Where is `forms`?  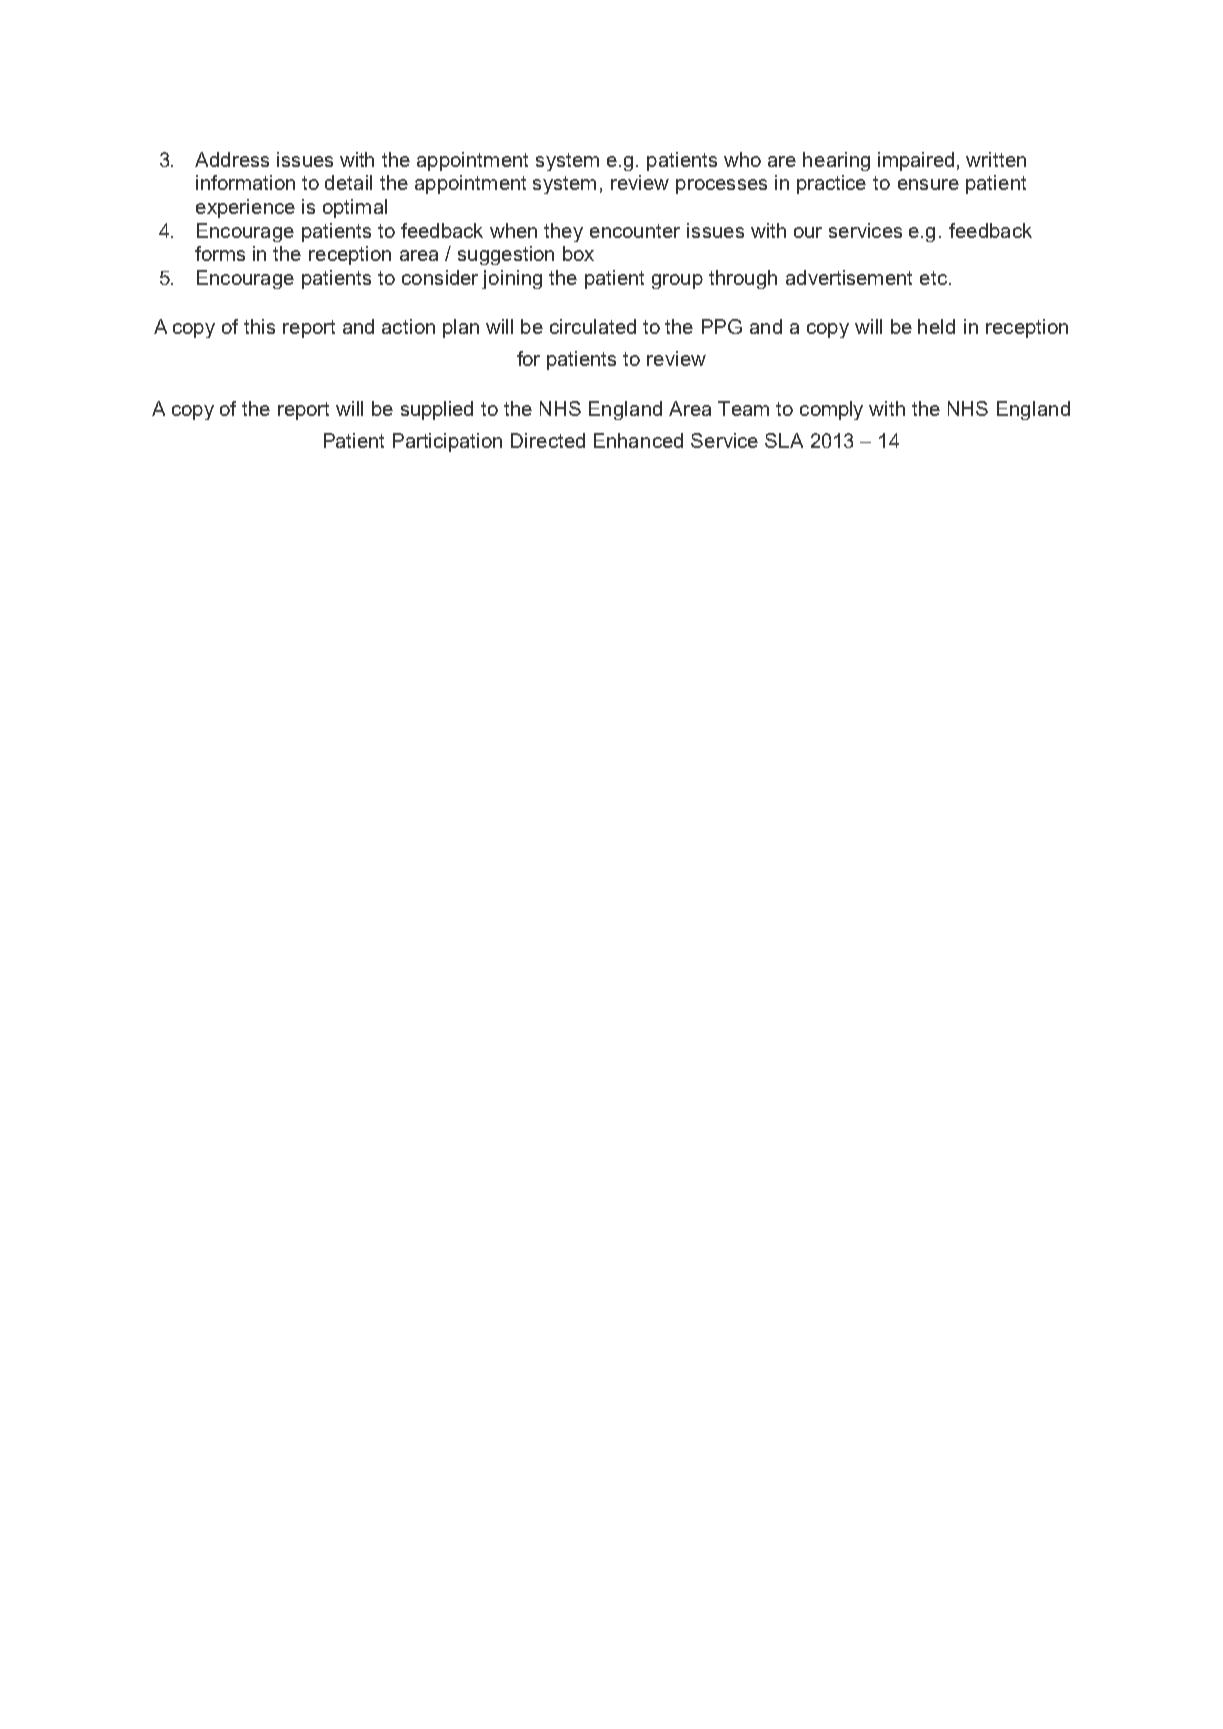 forms is located at coordinates (220, 253).
